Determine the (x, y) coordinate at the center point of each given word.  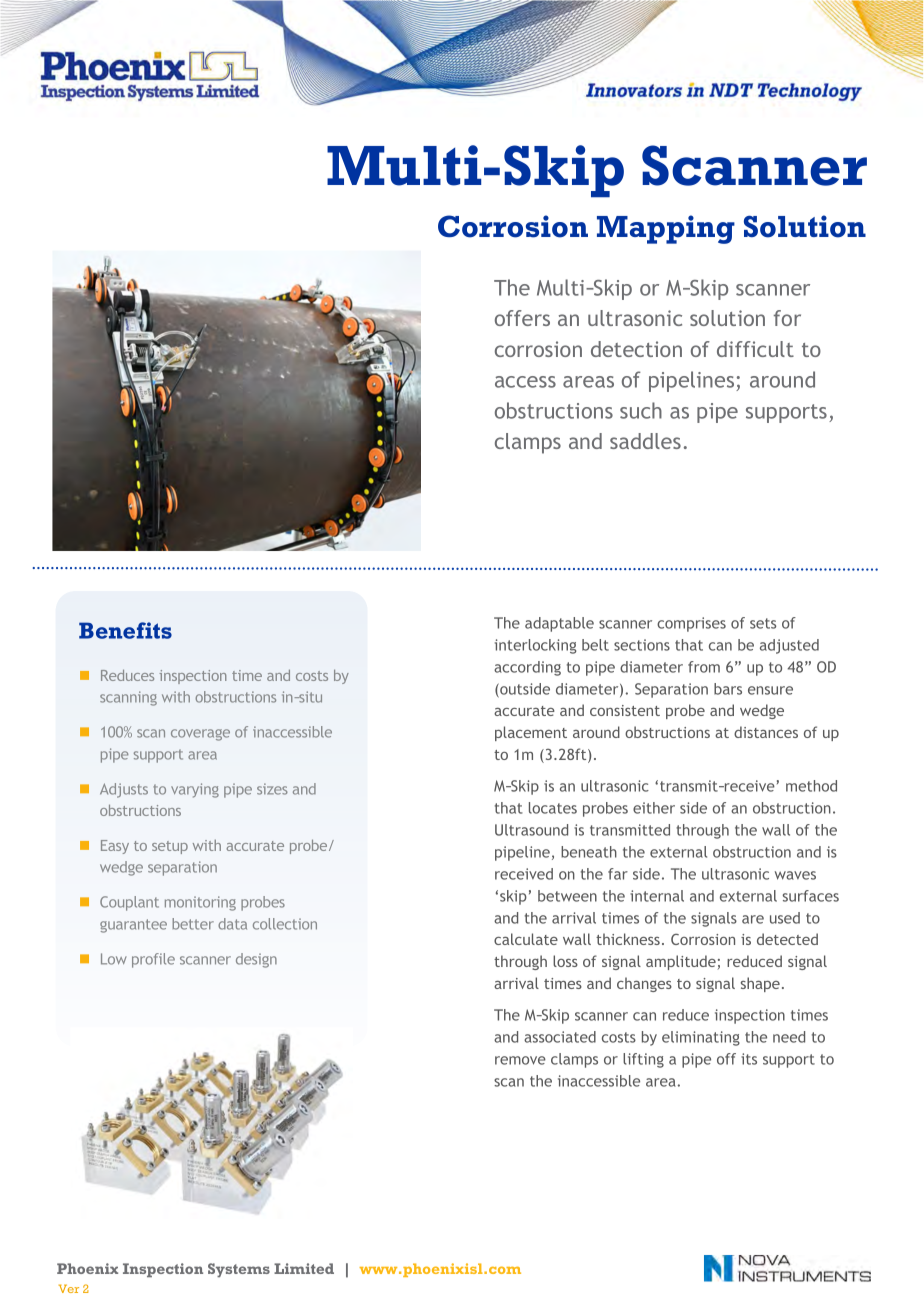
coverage (200, 735)
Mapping (666, 229)
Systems (239, 1270)
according (527, 668)
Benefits (125, 630)
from (704, 667)
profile (153, 960)
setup (170, 847)
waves (795, 875)
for (787, 318)
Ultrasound (531, 830)
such (641, 410)
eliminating (701, 1038)
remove (520, 1060)
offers (522, 318)
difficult (755, 349)
